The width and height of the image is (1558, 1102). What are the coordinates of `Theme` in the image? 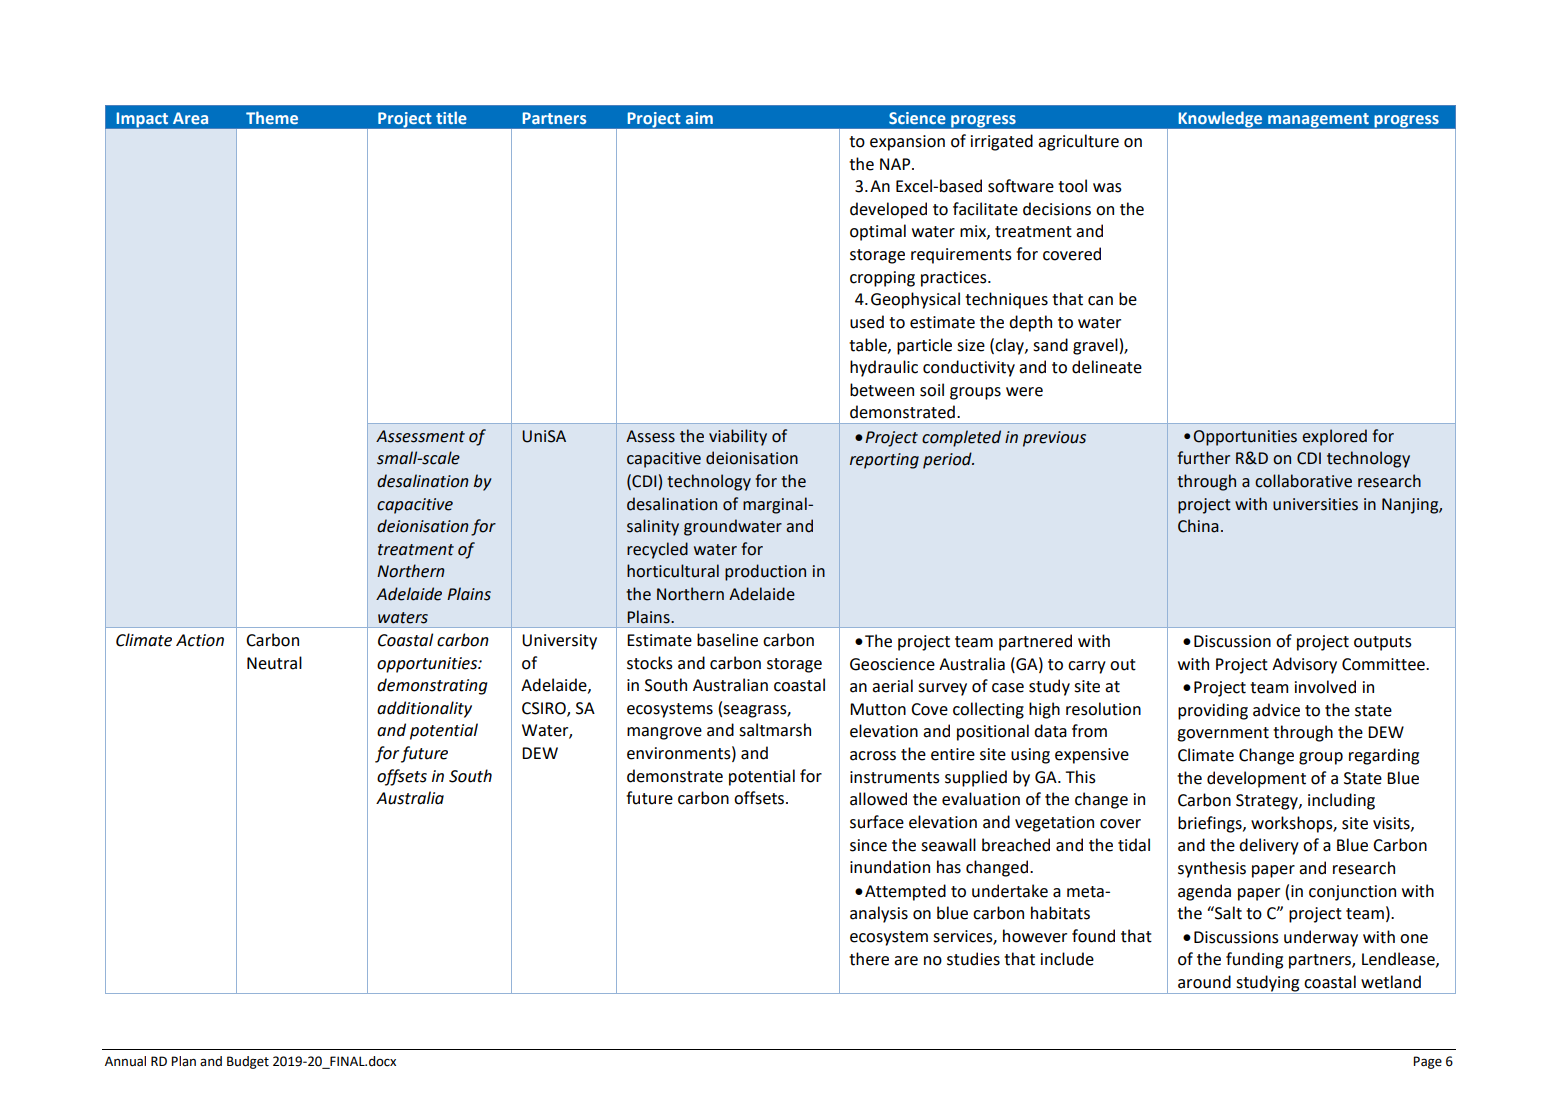 It's located at (272, 117).
